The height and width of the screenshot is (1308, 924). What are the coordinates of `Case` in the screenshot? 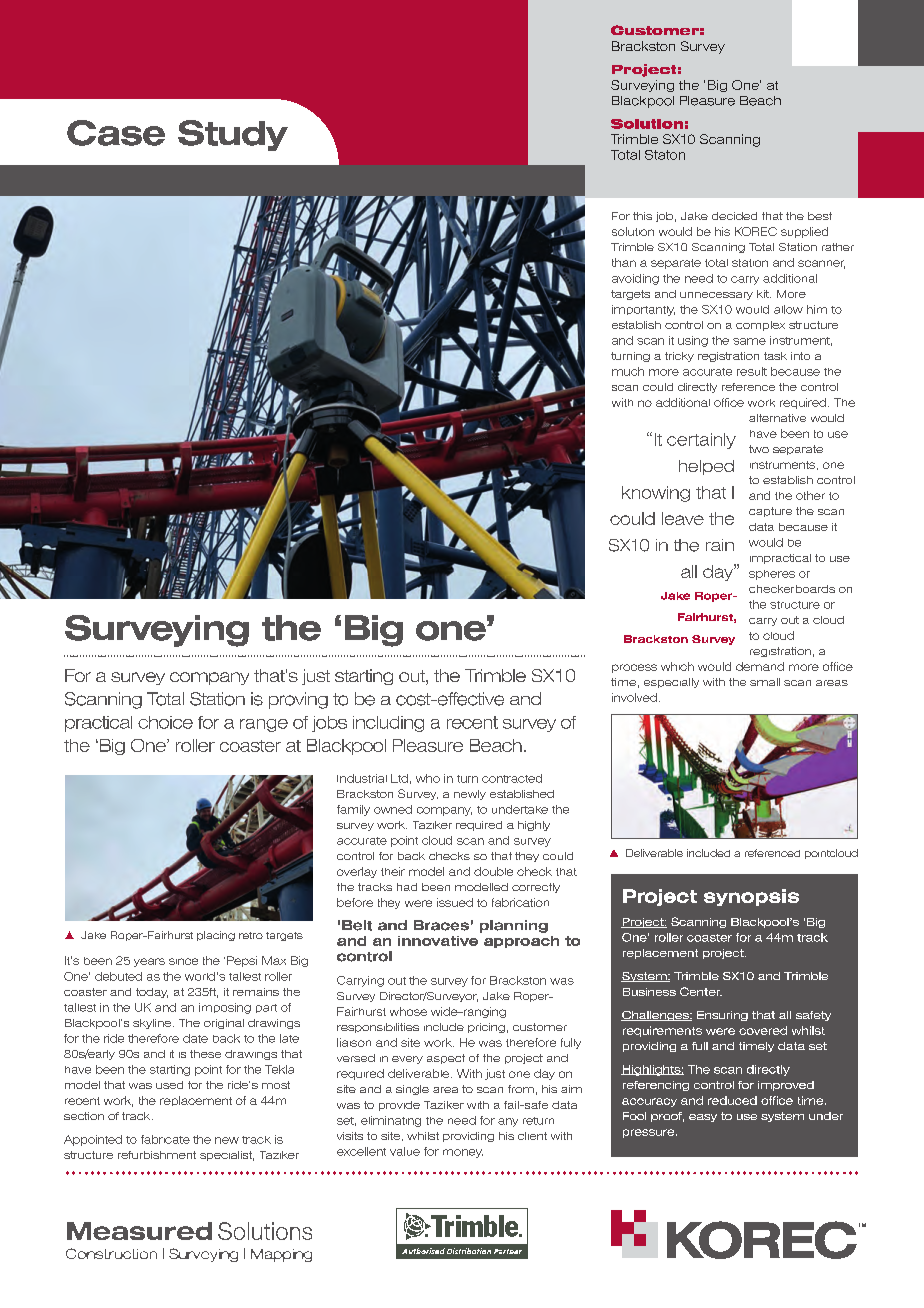 It's located at (116, 133).
